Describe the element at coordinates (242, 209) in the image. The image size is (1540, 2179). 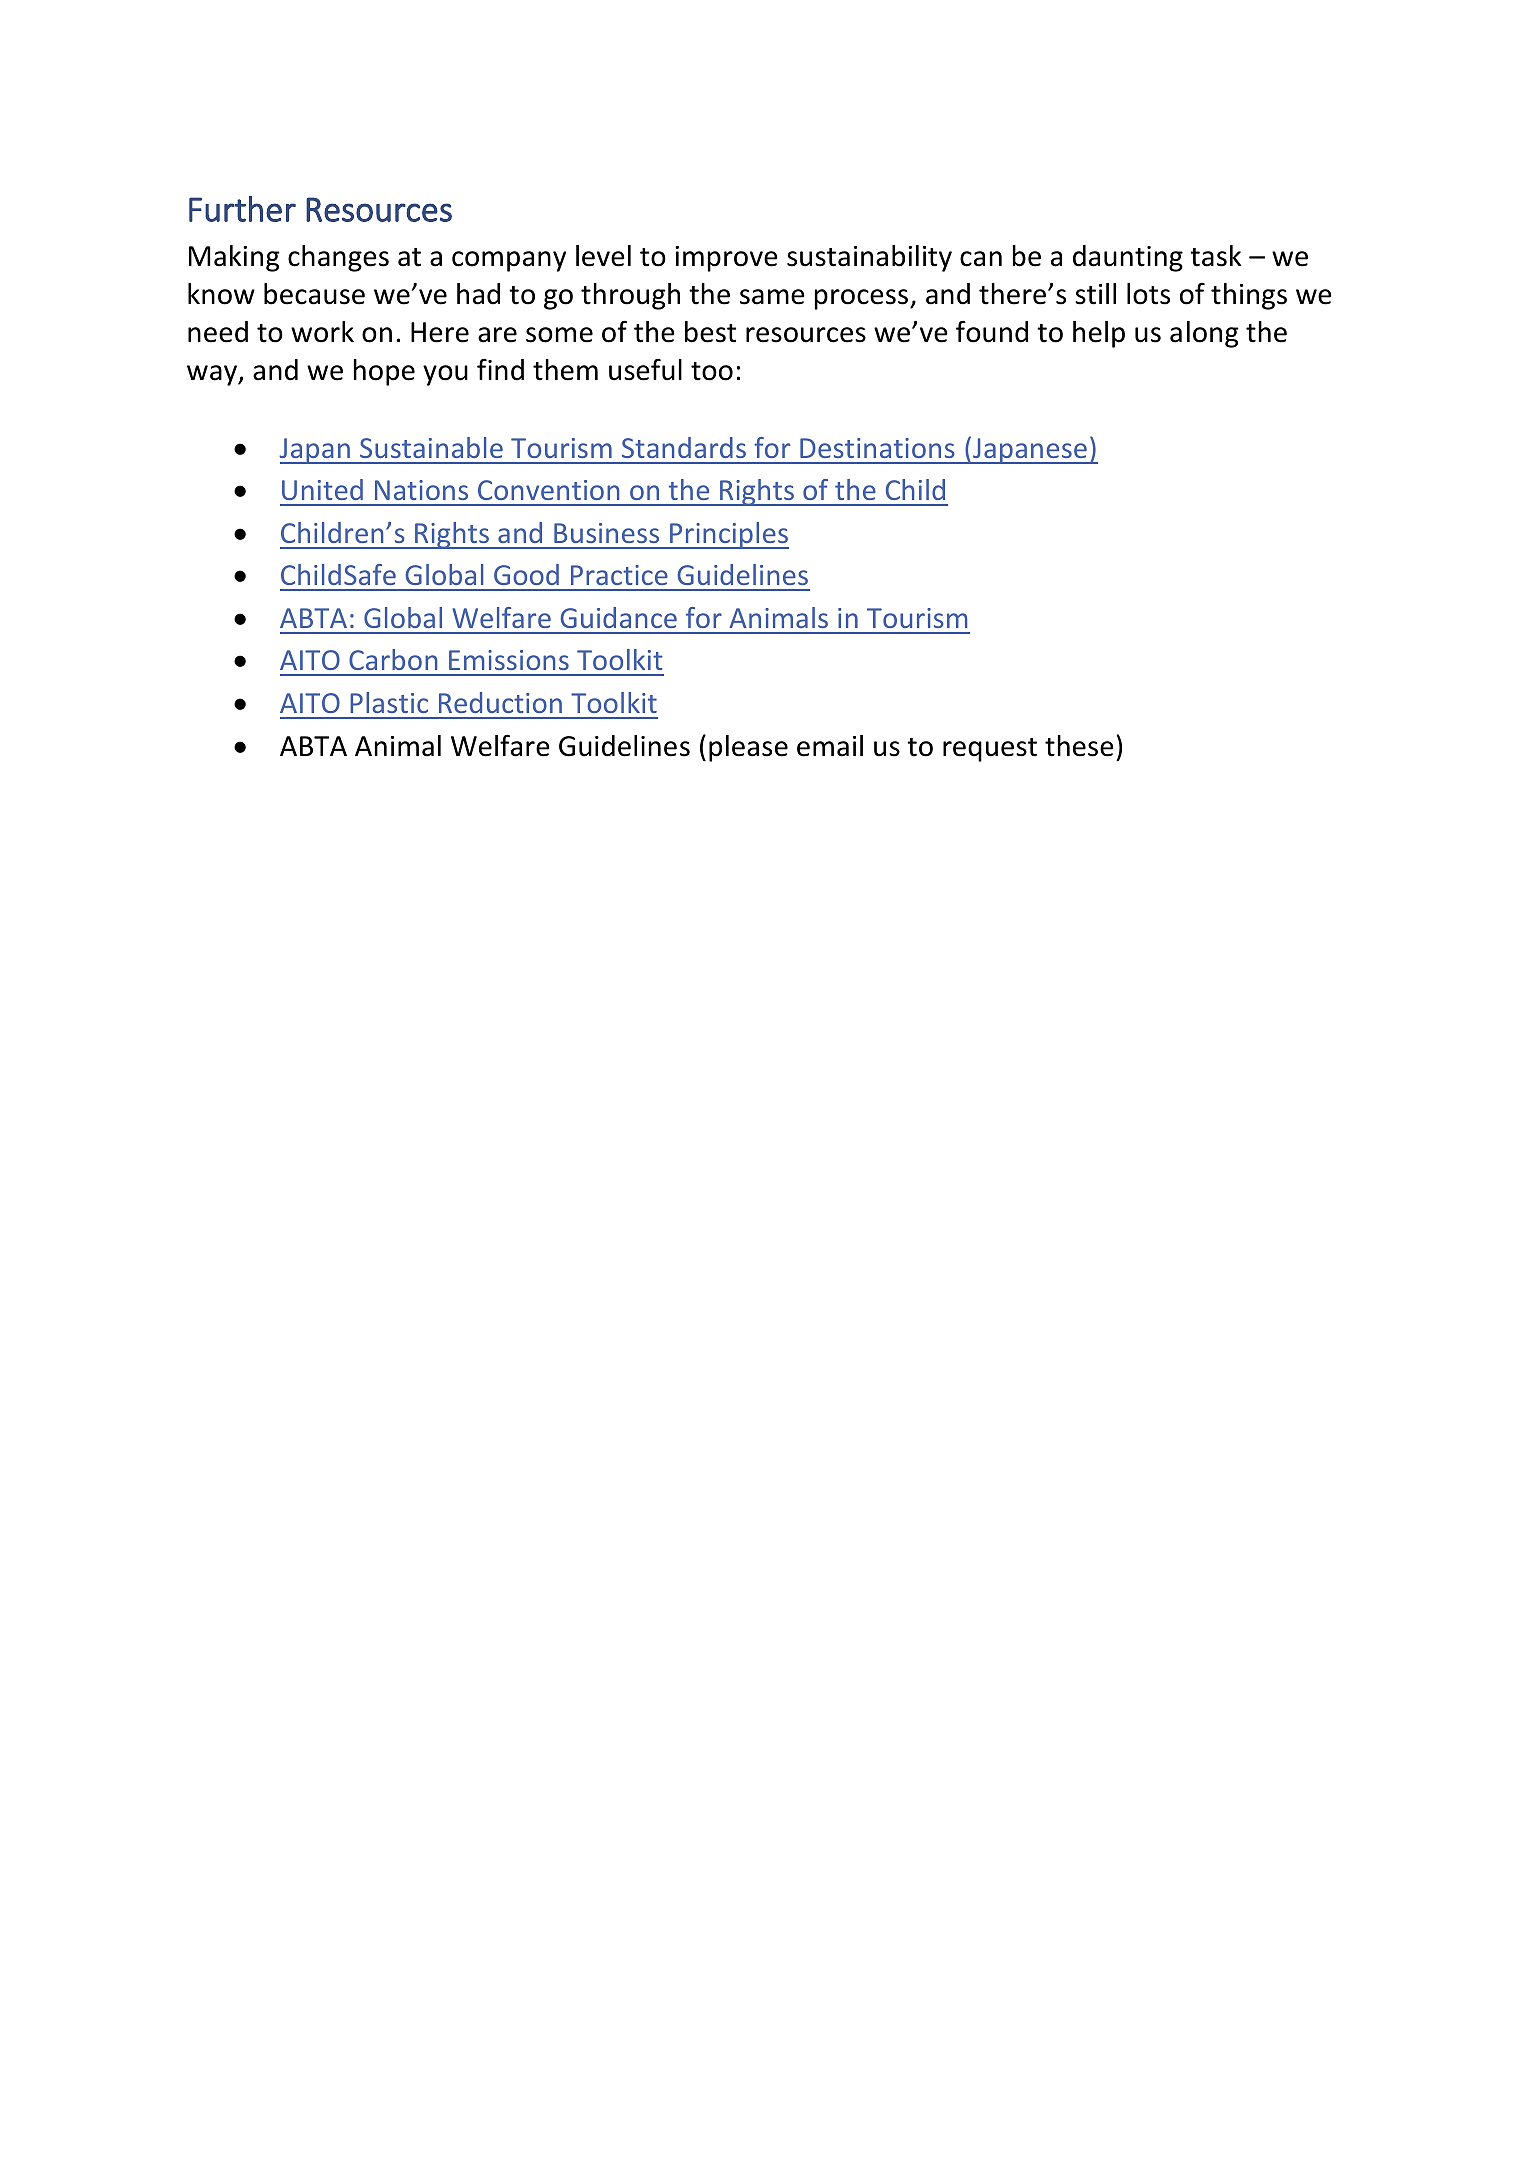
I see `Further` at that location.
